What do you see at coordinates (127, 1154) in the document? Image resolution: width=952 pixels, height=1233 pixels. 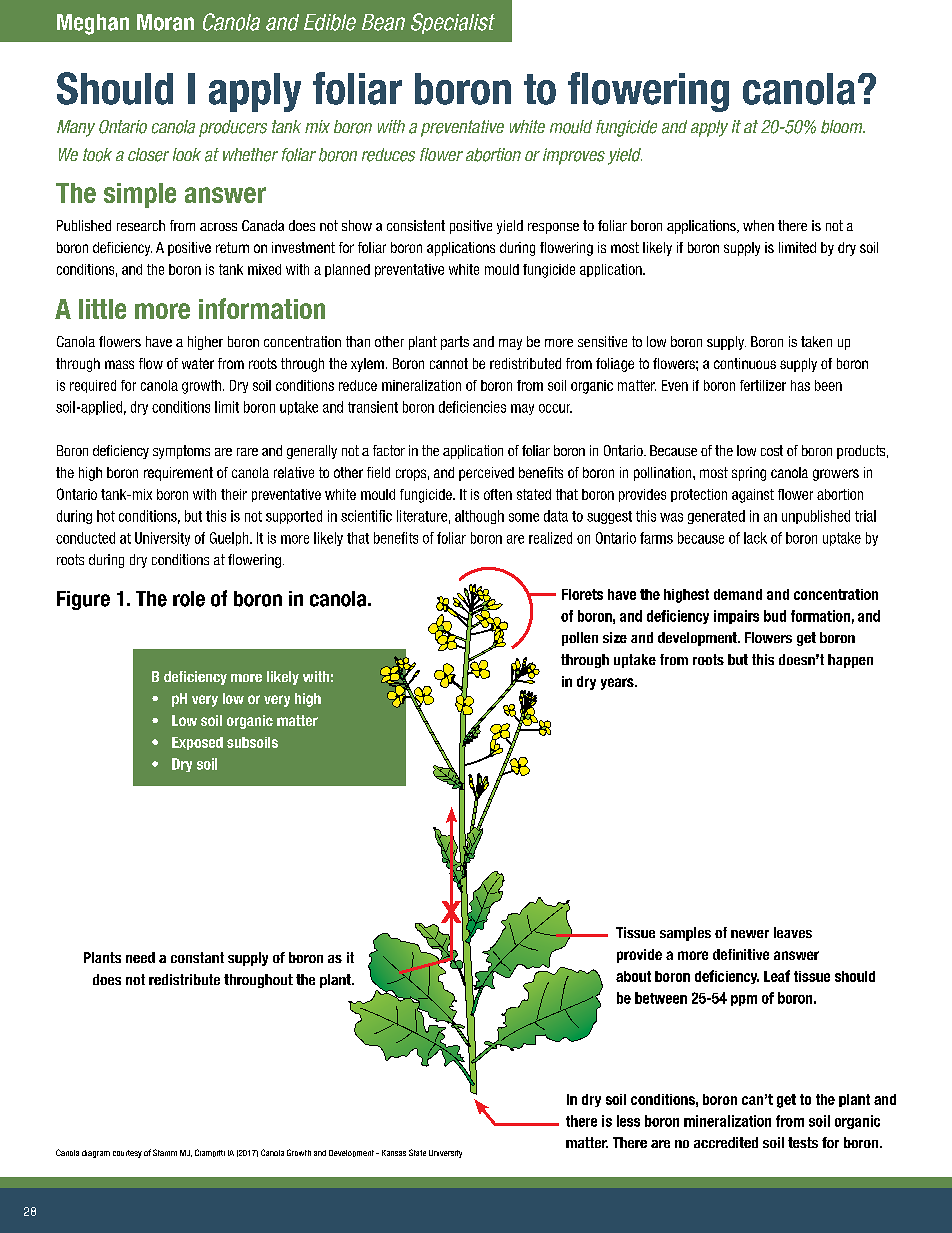 I see `courtesy` at bounding box center [127, 1154].
